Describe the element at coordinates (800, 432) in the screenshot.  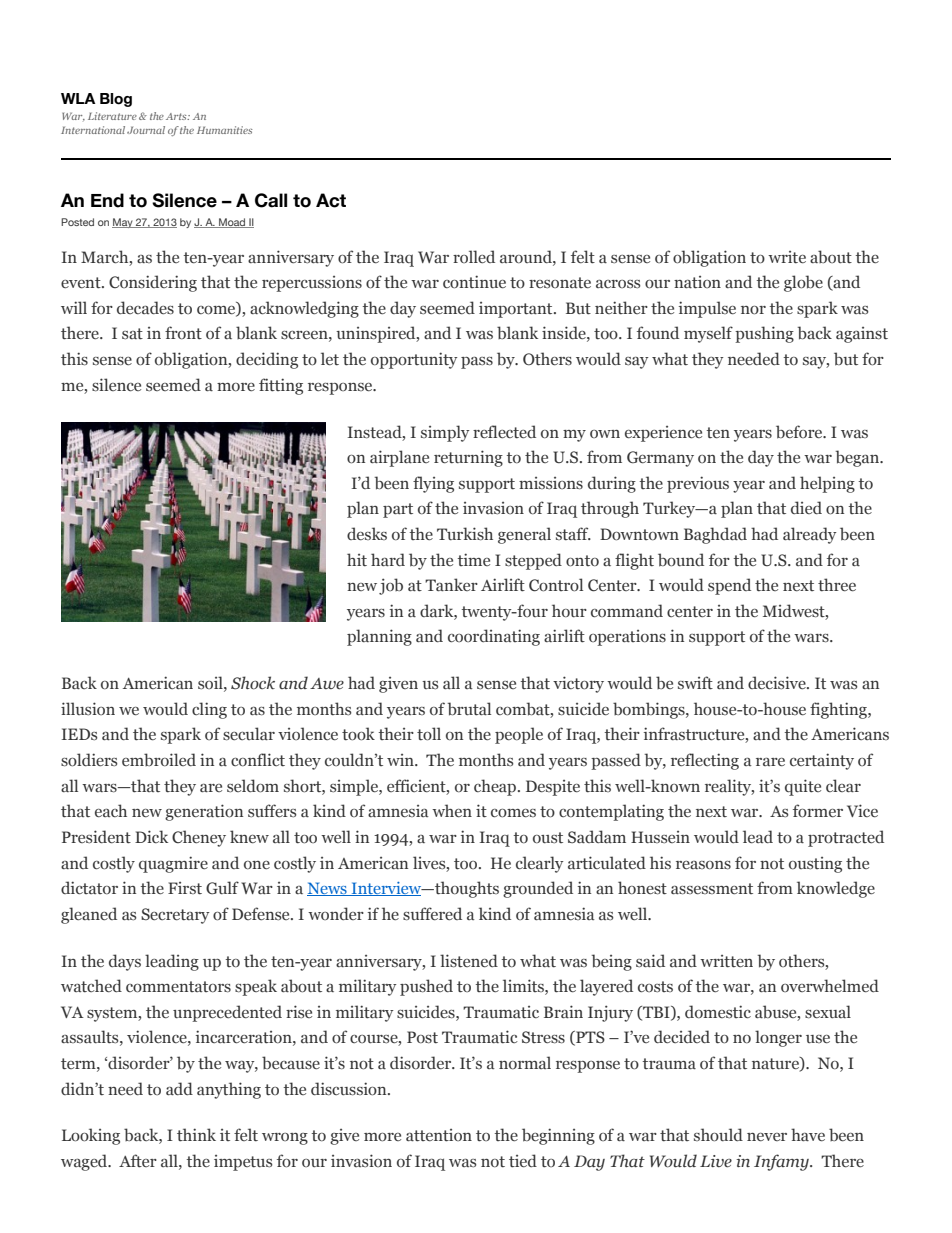
I see `before` at that location.
